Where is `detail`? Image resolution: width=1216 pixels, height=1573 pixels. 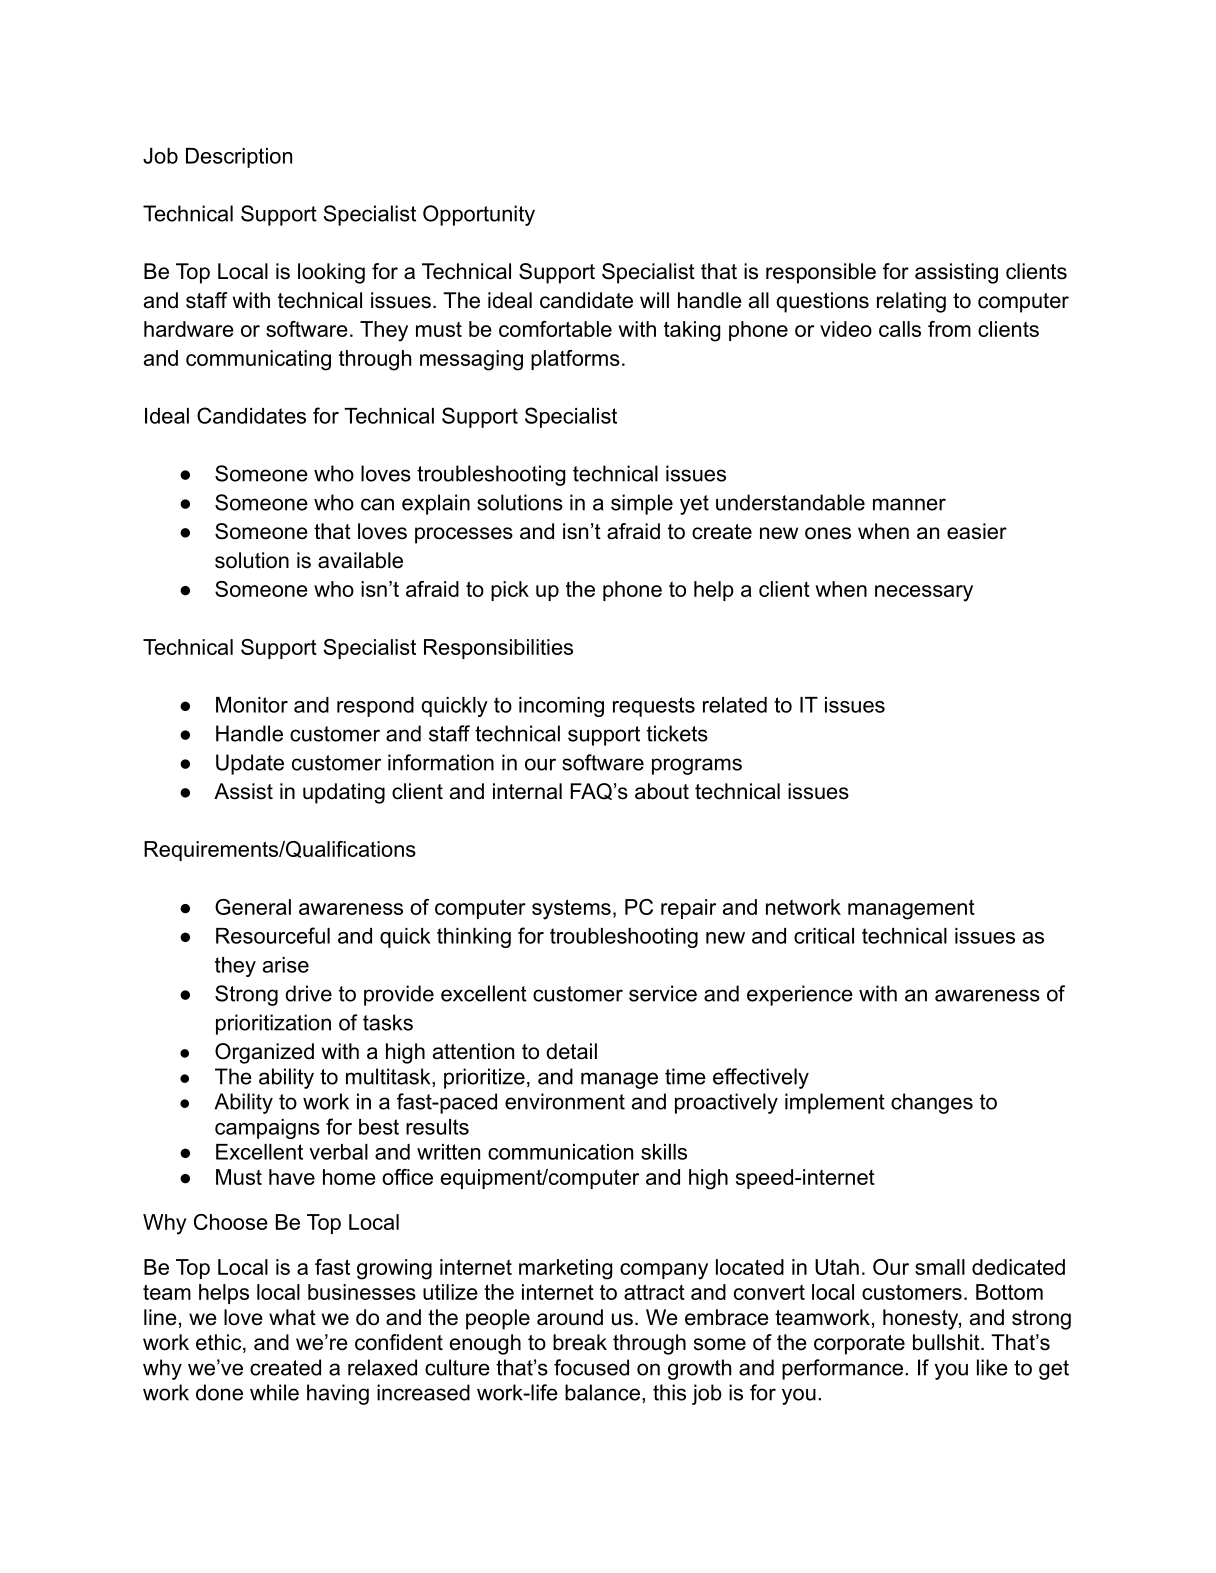
detail is located at coordinates (571, 1051).
